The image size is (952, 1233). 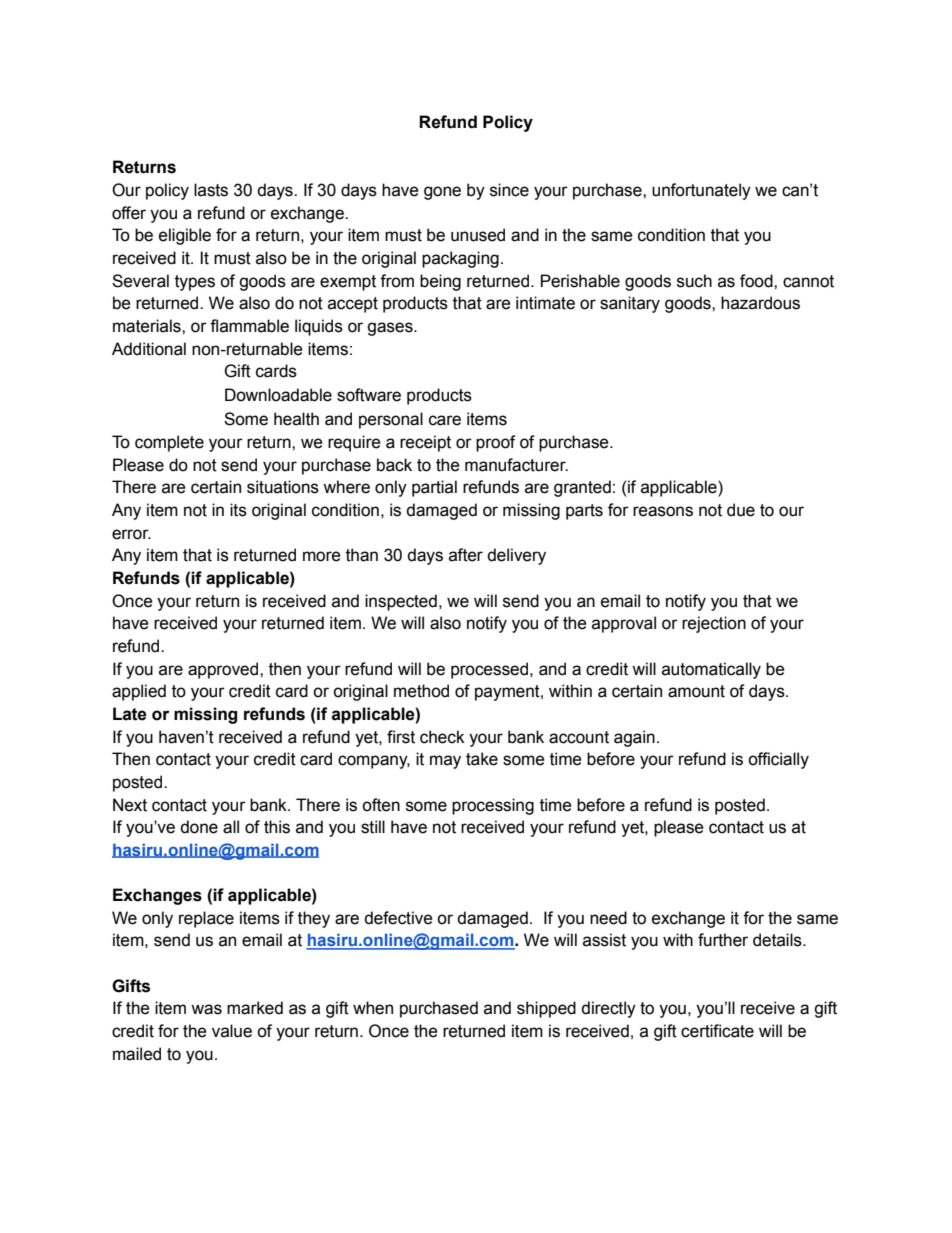 What do you see at coordinates (232, 1031) in the screenshot?
I see `value` at bounding box center [232, 1031].
